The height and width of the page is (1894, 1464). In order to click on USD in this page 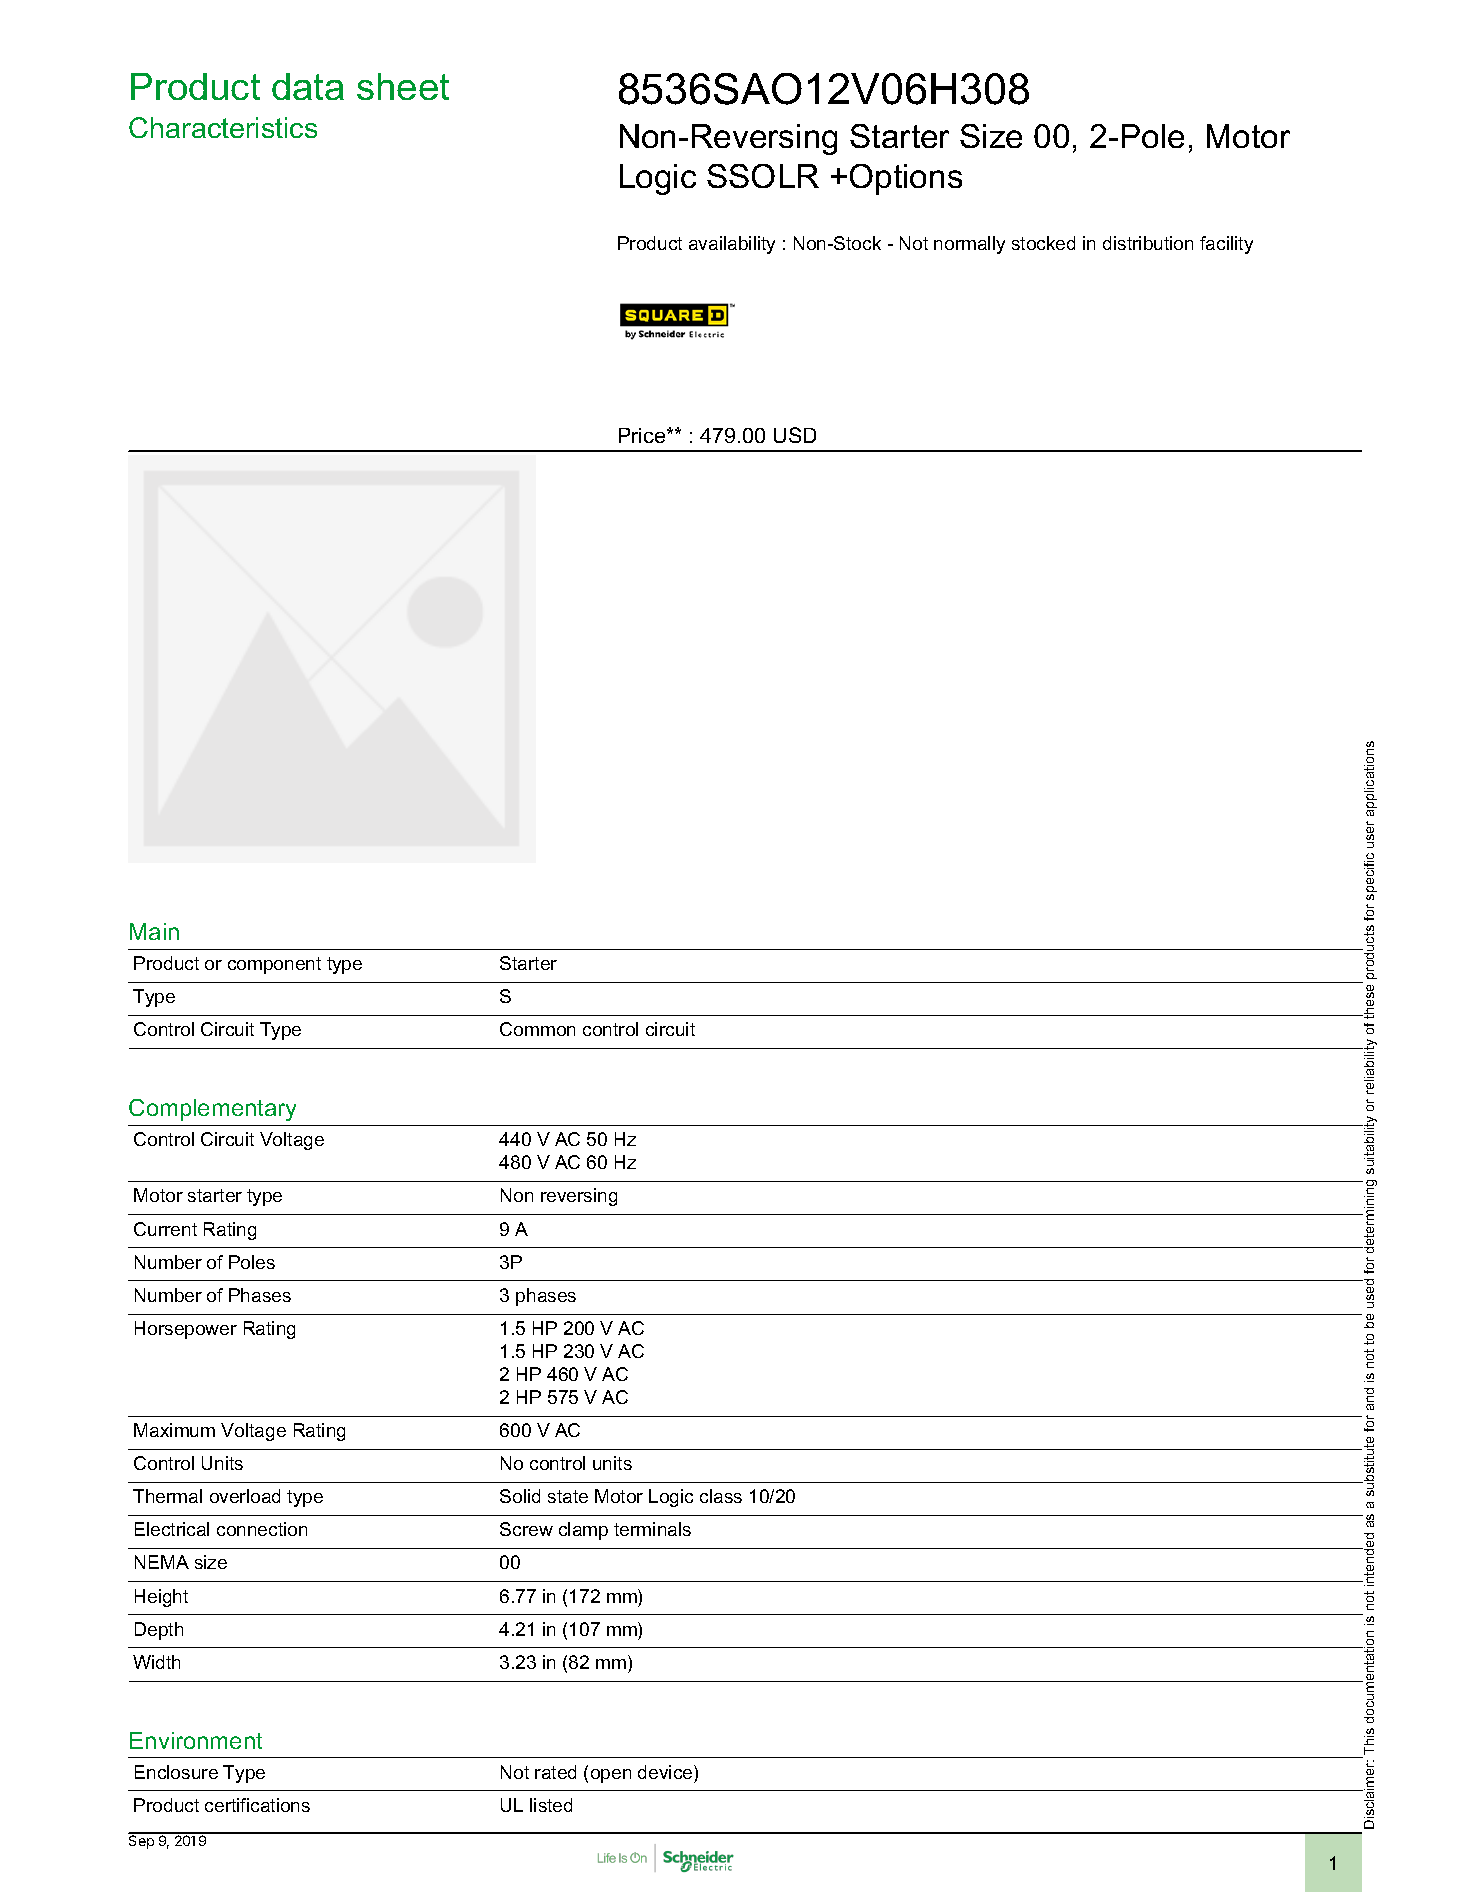, I will do `click(795, 435)`.
